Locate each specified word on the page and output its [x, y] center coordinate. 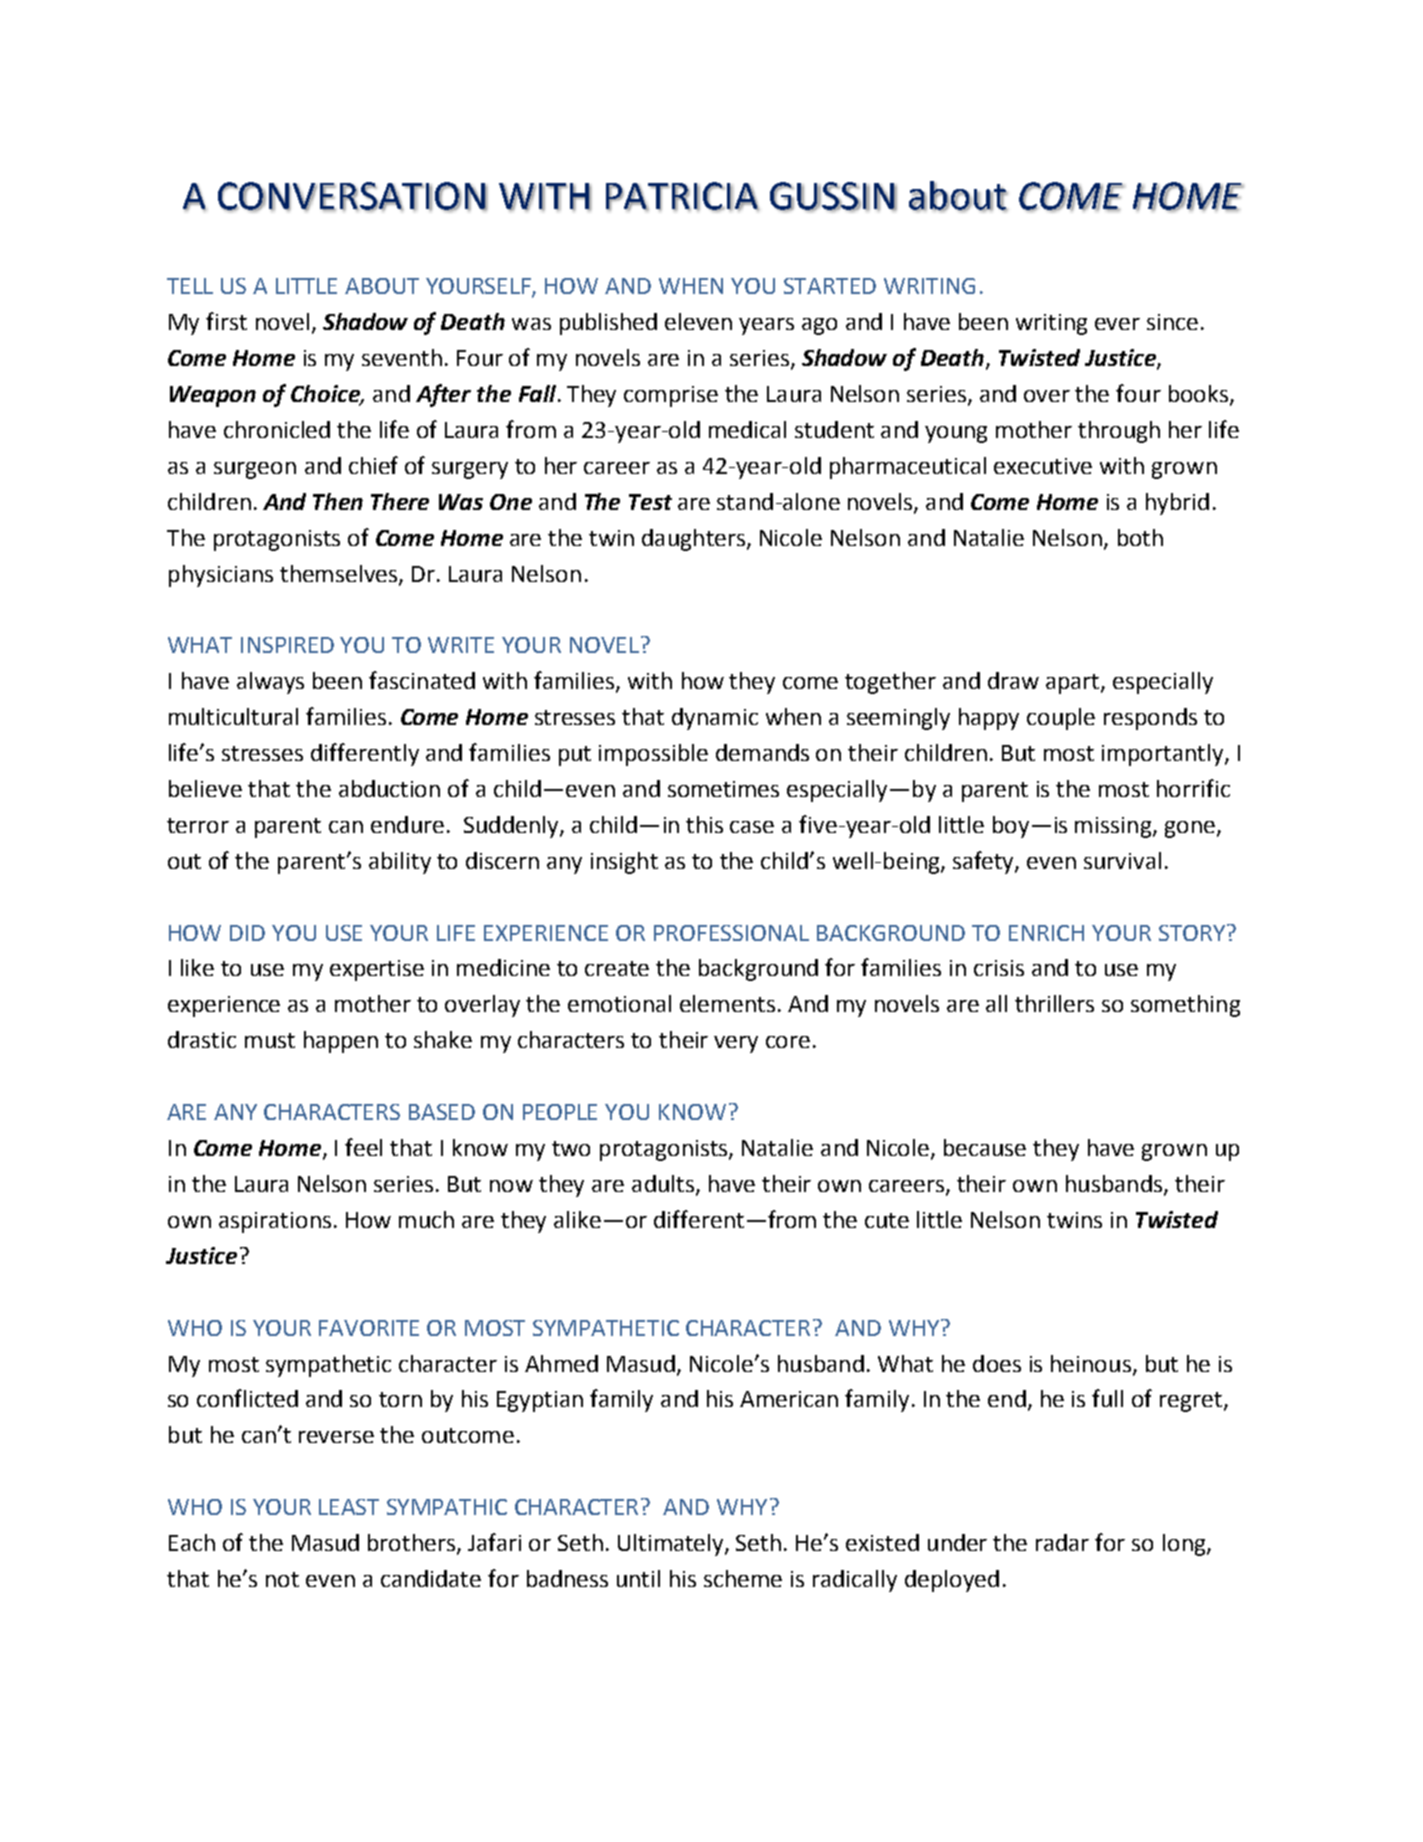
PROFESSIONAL [731, 933]
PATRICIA [682, 196]
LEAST [349, 1507]
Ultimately [672, 1545]
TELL [190, 286]
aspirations [275, 1222]
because [985, 1147]
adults [663, 1183]
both [1140, 537]
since [1172, 322]
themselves [340, 574]
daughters [693, 540]
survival [1122, 860]
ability [400, 863]
